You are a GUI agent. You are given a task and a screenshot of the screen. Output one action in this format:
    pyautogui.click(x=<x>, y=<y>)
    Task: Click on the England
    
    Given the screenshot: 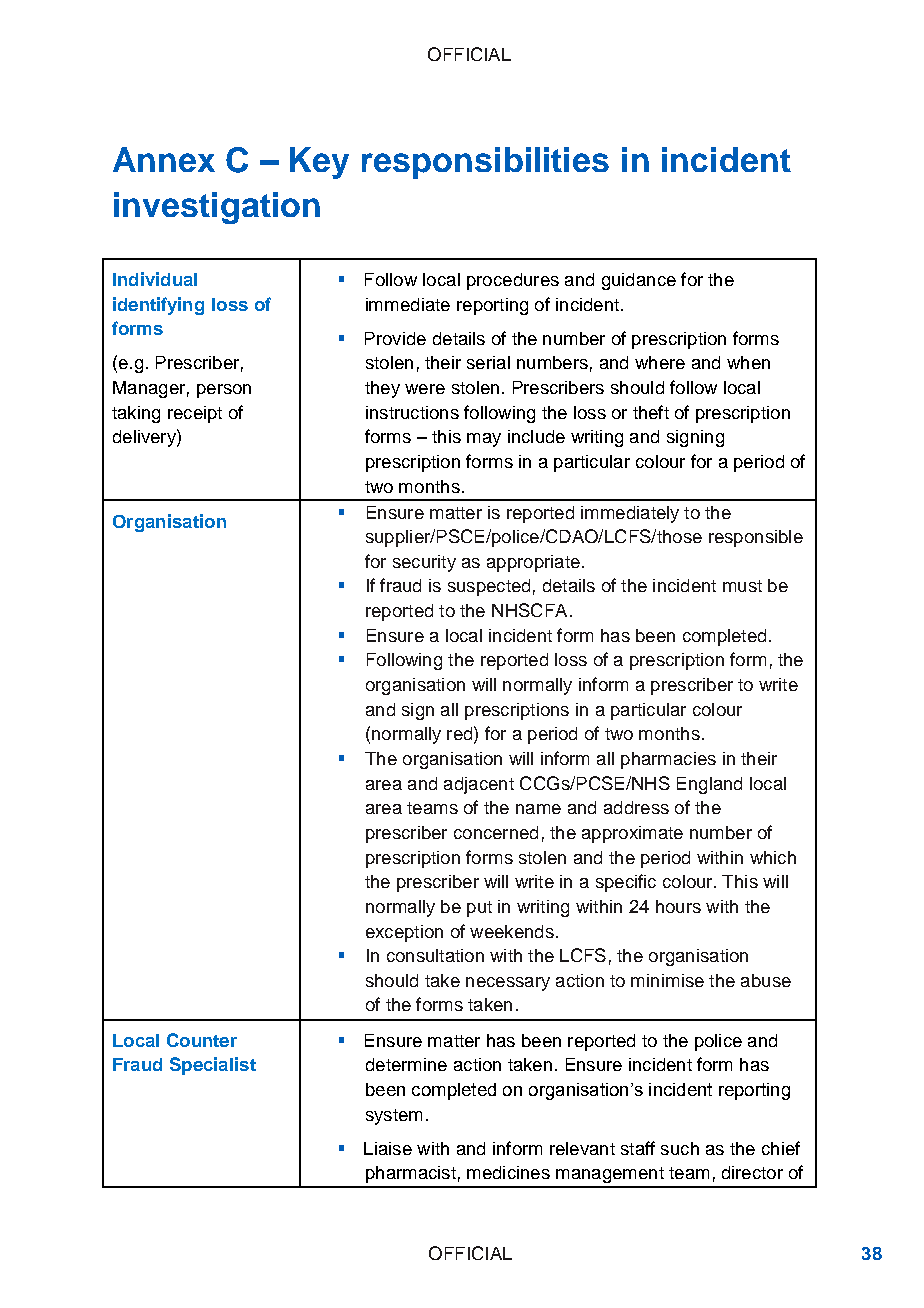 What is the action you would take?
    pyautogui.click(x=709, y=785)
